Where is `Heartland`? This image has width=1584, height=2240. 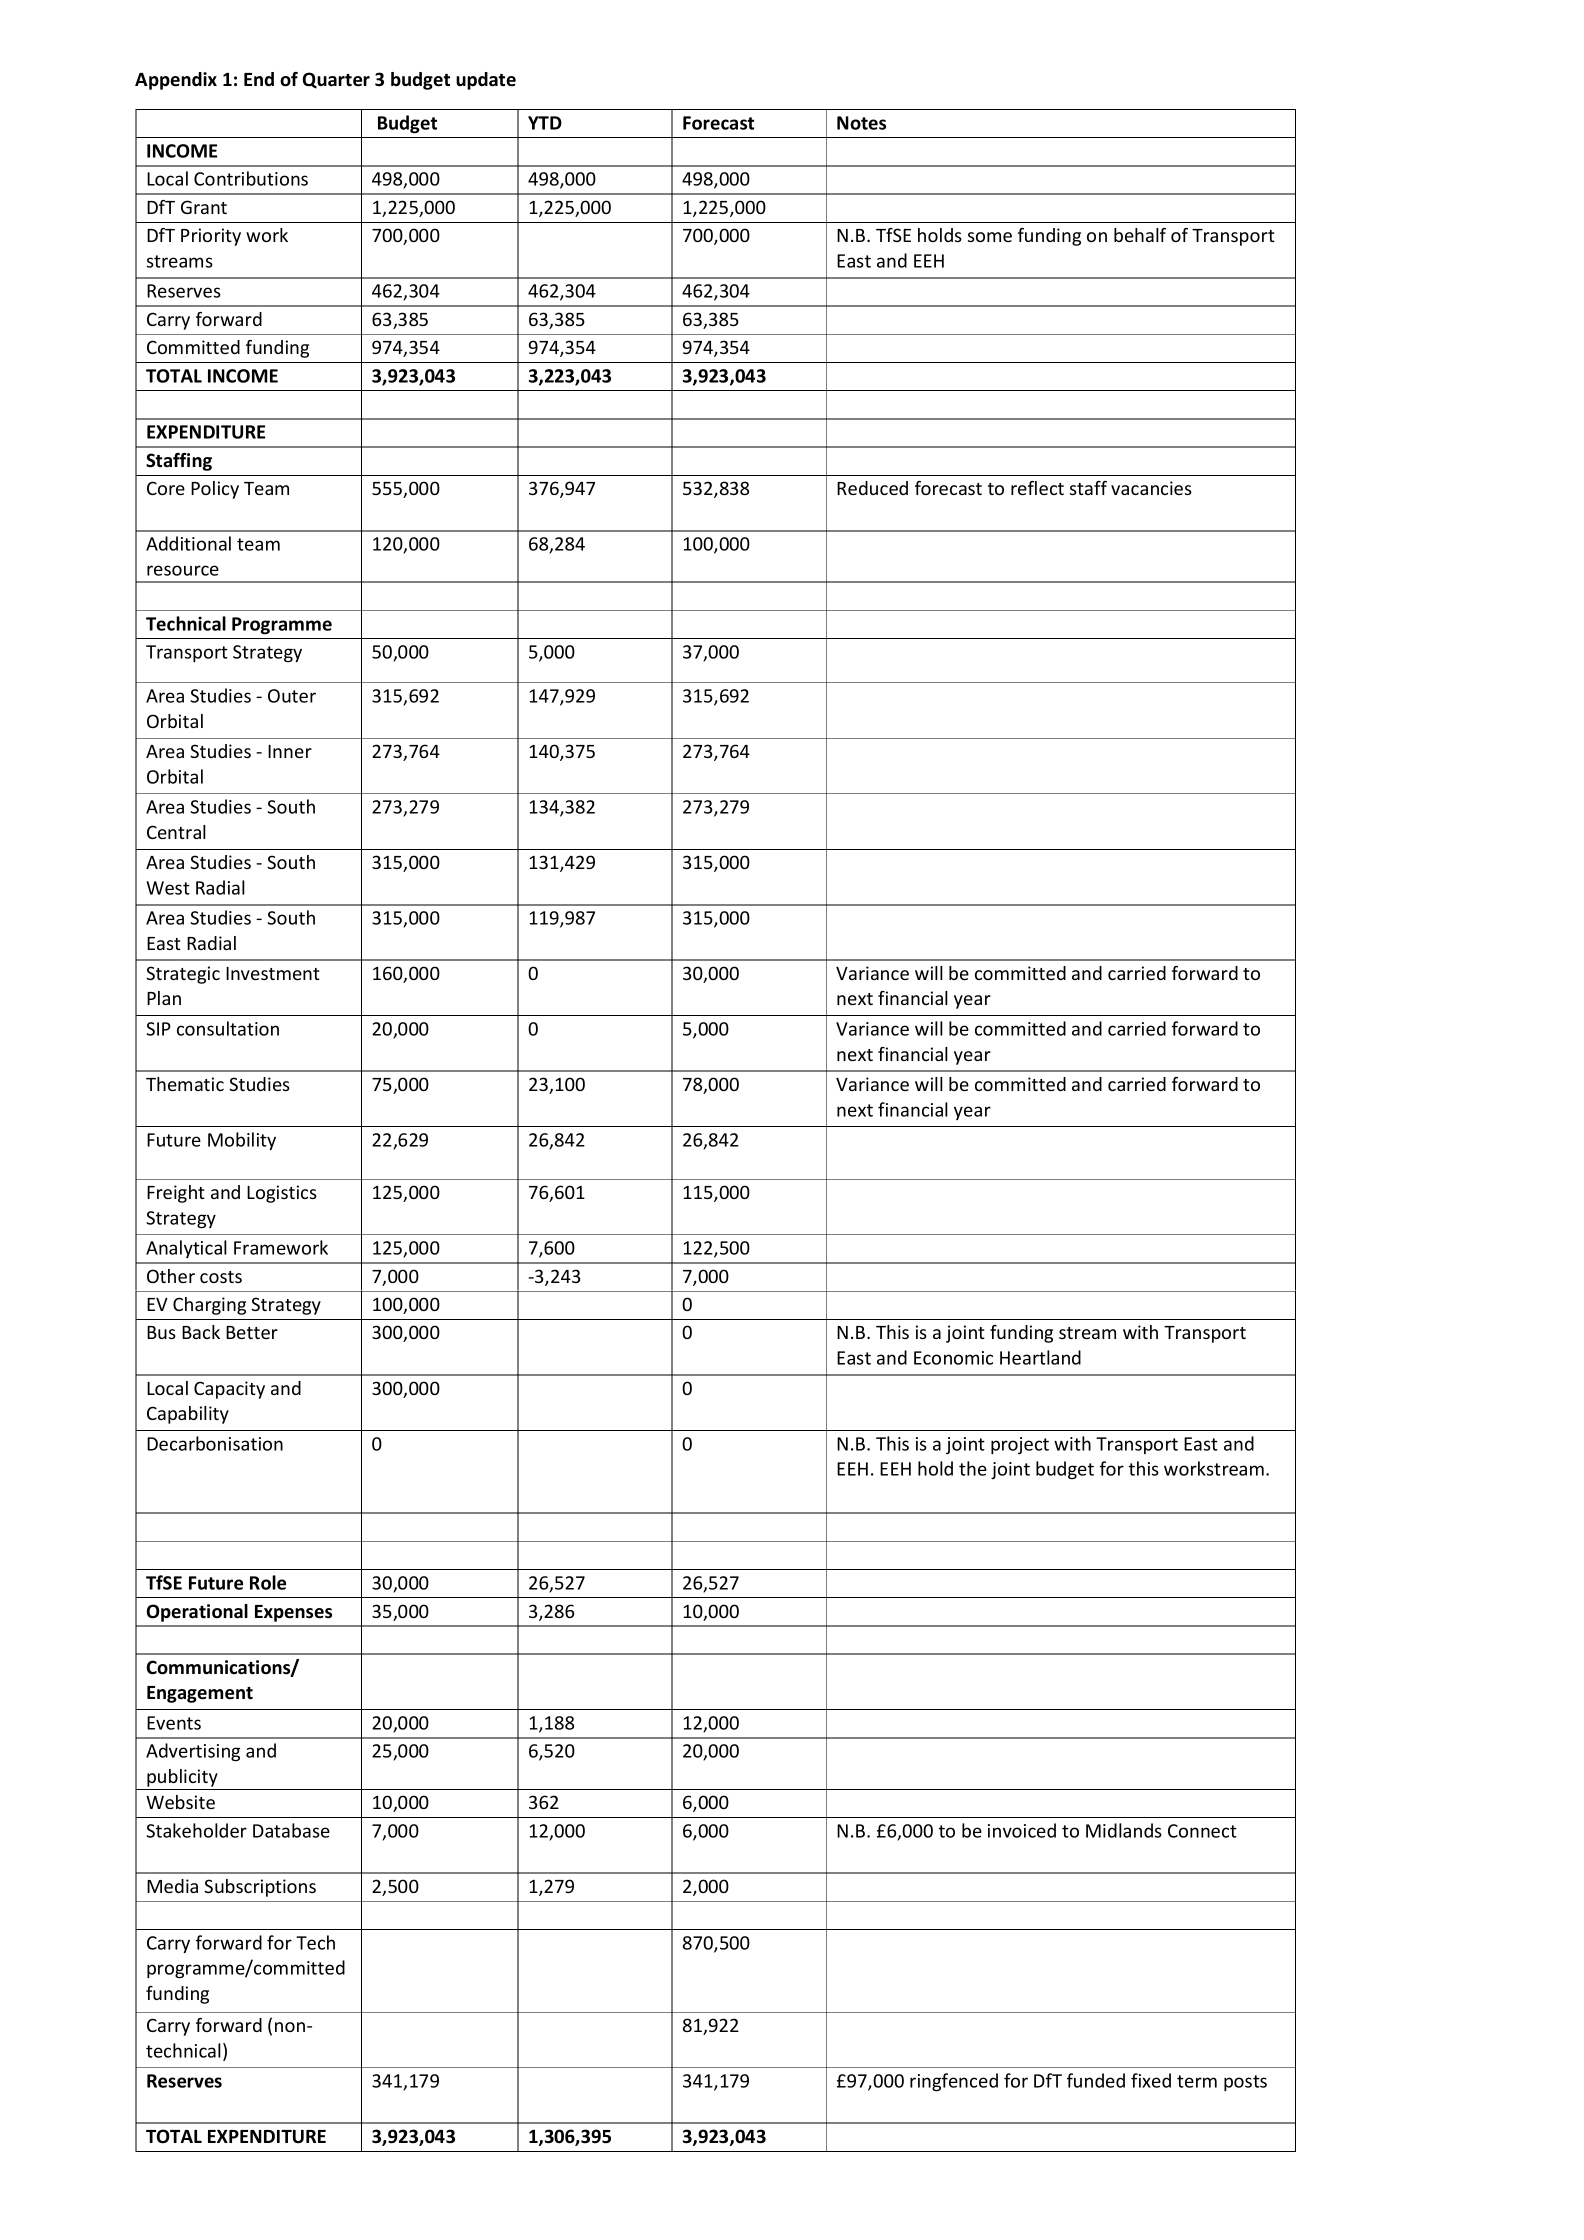 Heartland is located at coordinates (1040, 1357).
